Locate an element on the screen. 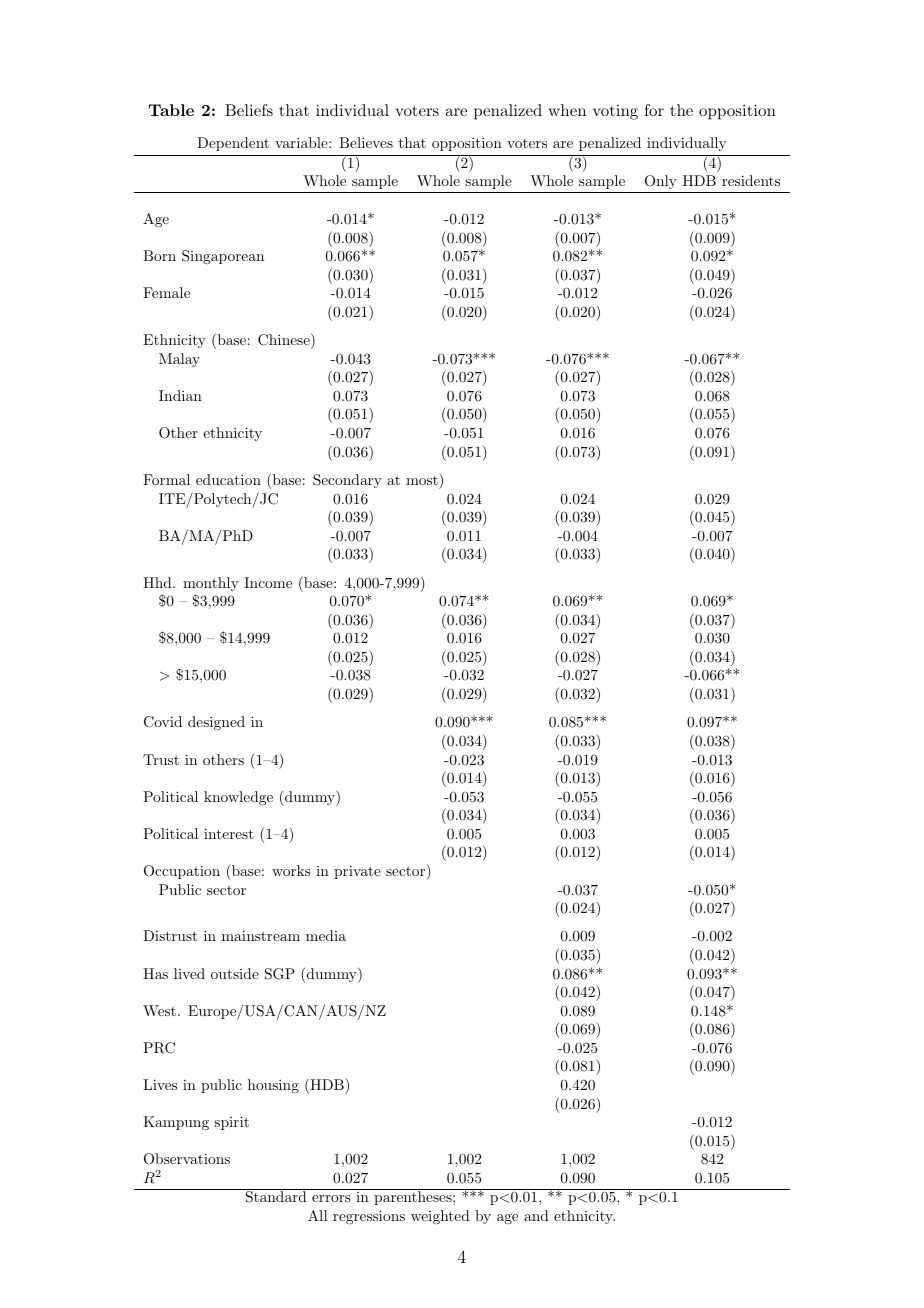  most is located at coordinates (423, 479).
